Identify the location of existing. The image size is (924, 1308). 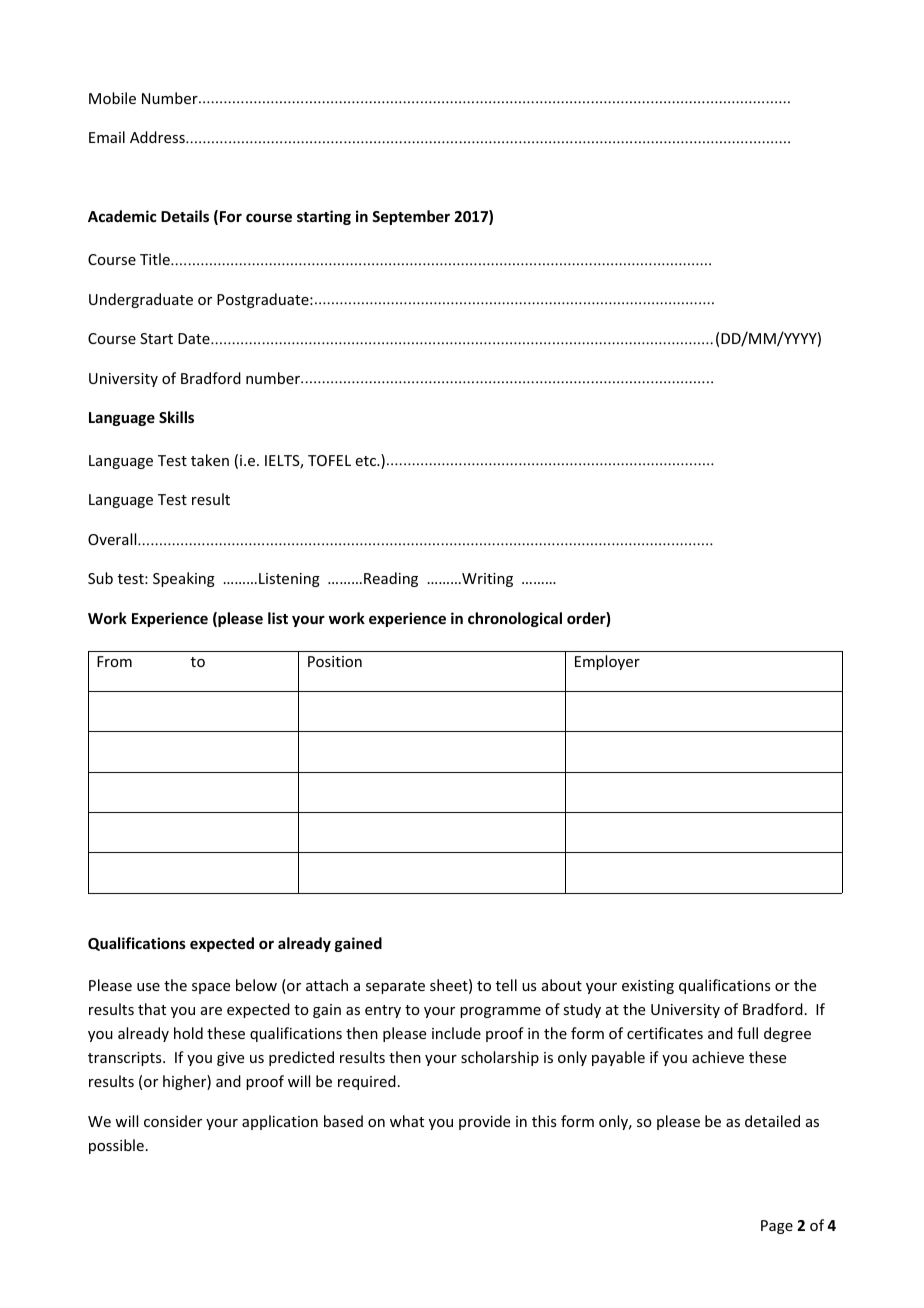
(648, 987).
